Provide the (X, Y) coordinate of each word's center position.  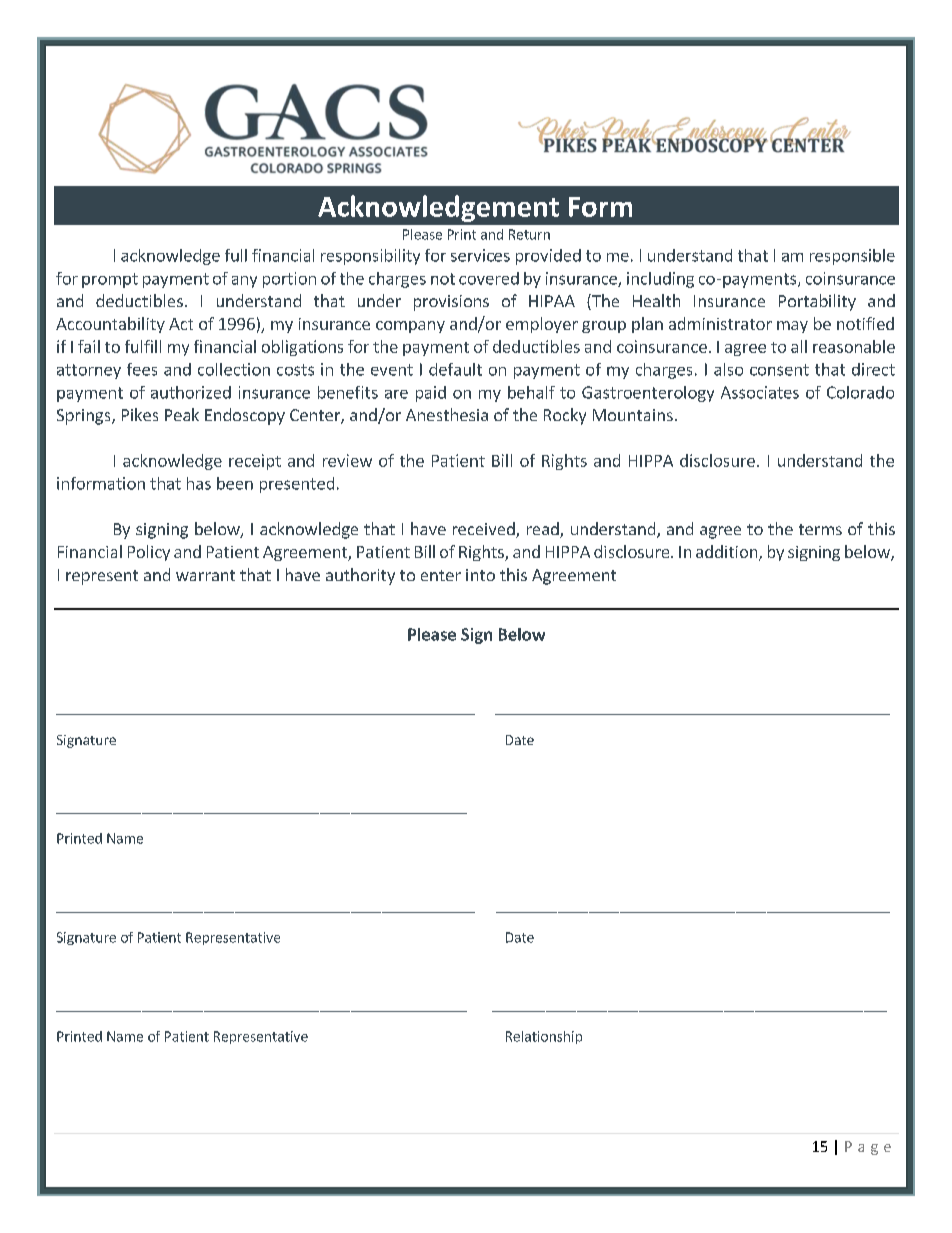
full (236, 255)
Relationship (544, 1037)
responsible (852, 257)
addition (728, 553)
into (480, 575)
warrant (205, 575)
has (199, 483)
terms (820, 529)
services (480, 255)
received (485, 530)
